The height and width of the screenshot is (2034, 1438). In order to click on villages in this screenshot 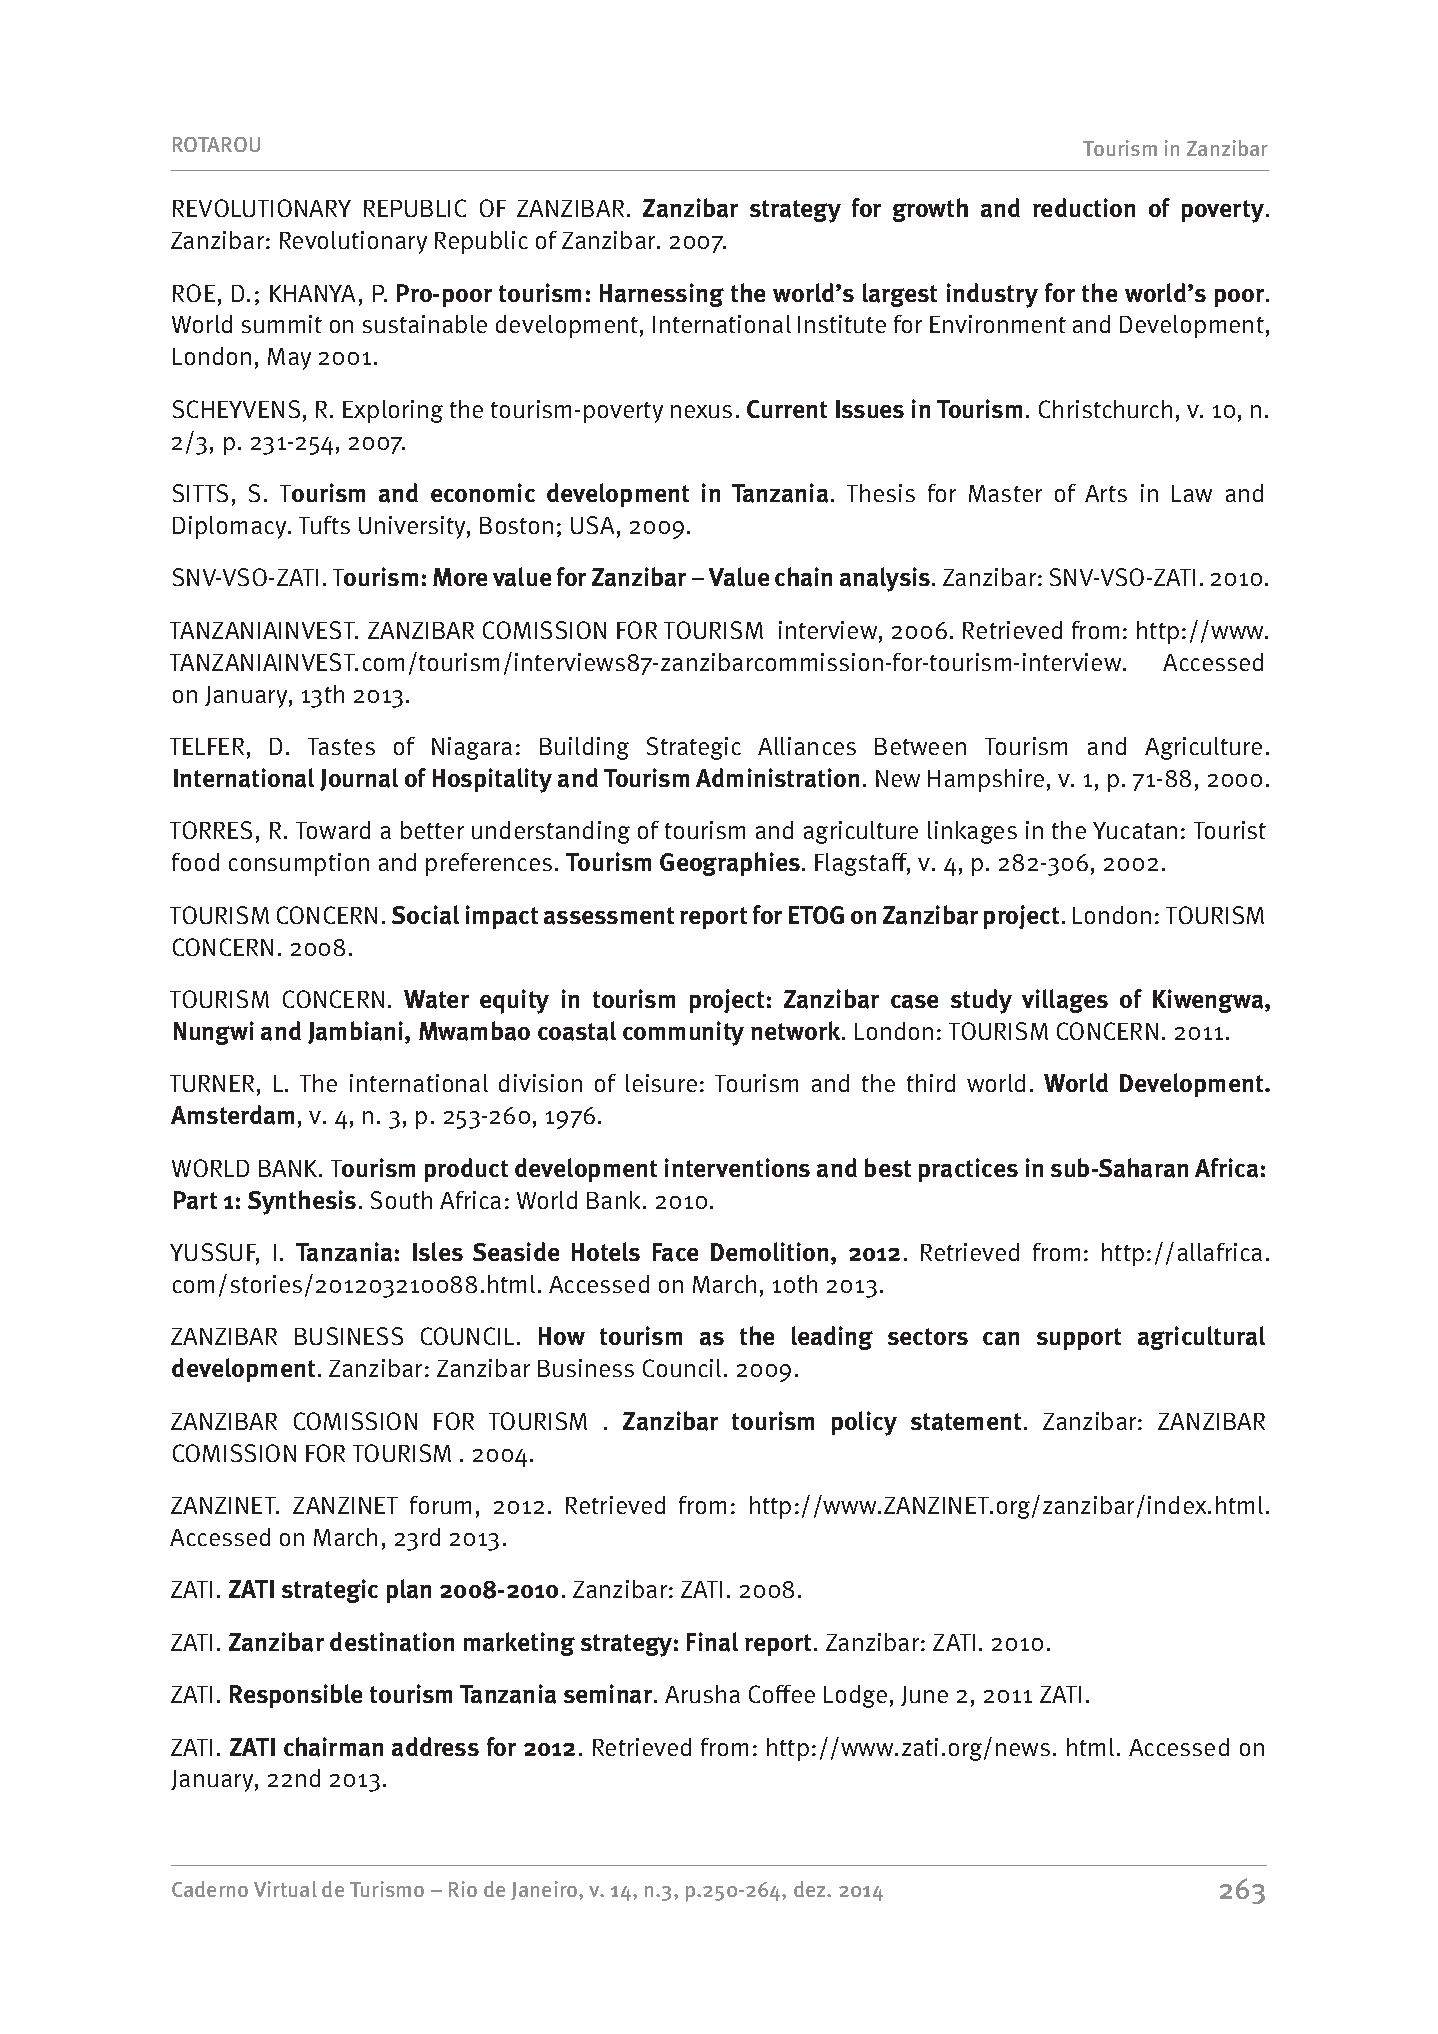, I will do `click(1065, 1001)`.
